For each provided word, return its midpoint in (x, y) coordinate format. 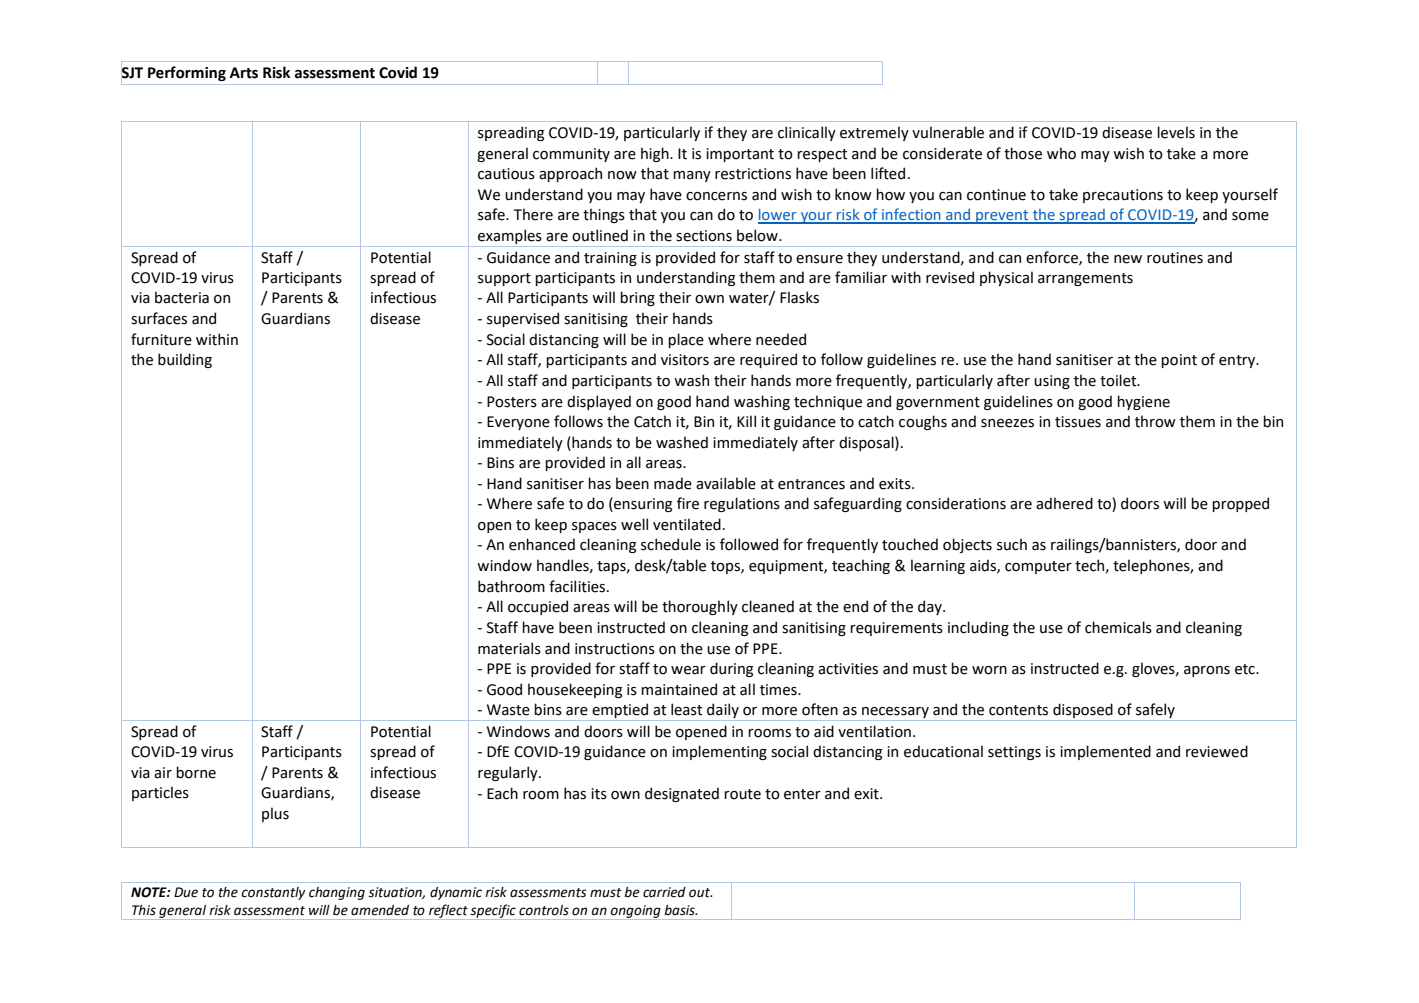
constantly (273, 893)
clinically (807, 133)
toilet (1119, 380)
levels (1176, 132)
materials (509, 648)
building (185, 360)
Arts (244, 73)
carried (664, 892)
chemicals (1118, 627)
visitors (685, 360)
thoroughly (700, 607)
